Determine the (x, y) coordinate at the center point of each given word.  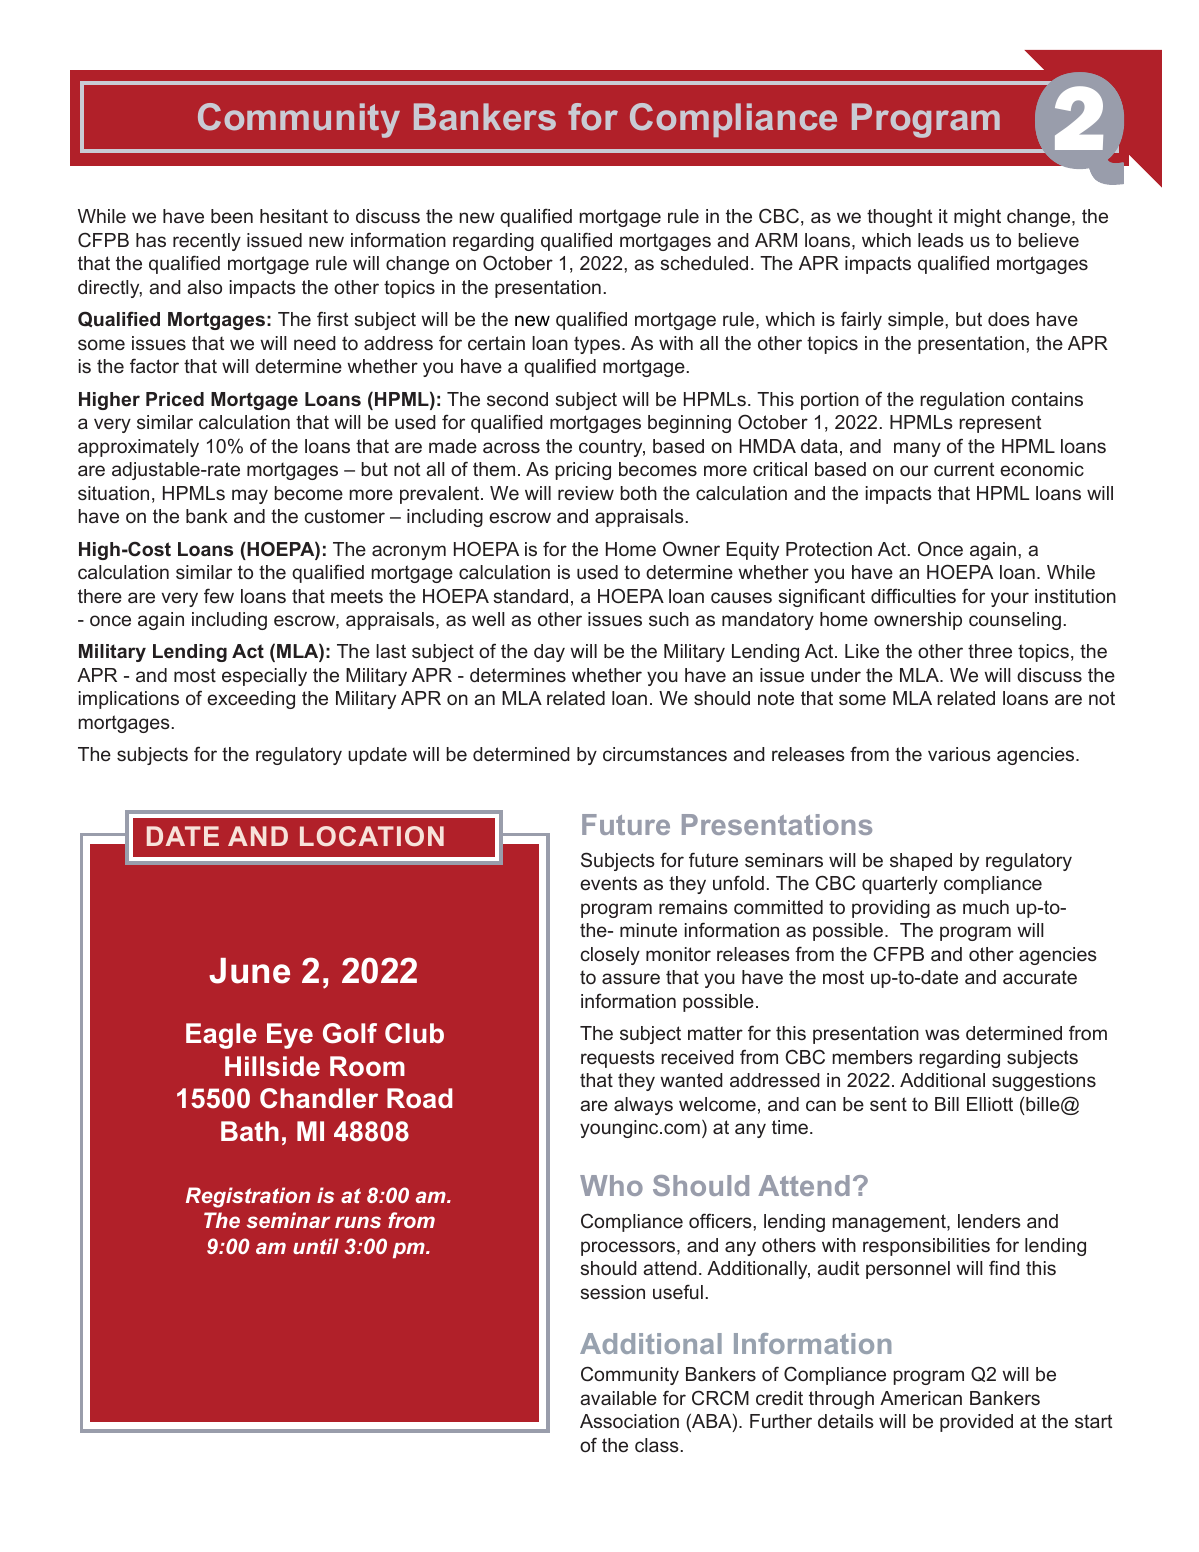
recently (207, 242)
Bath (250, 1131)
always (643, 1106)
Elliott (990, 1104)
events (608, 883)
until (316, 1246)
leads (941, 240)
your (1010, 599)
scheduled (704, 263)
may (250, 496)
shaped (921, 862)
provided (976, 1423)
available (618, 1398)
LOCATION (372, 836)
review (586, 493)
